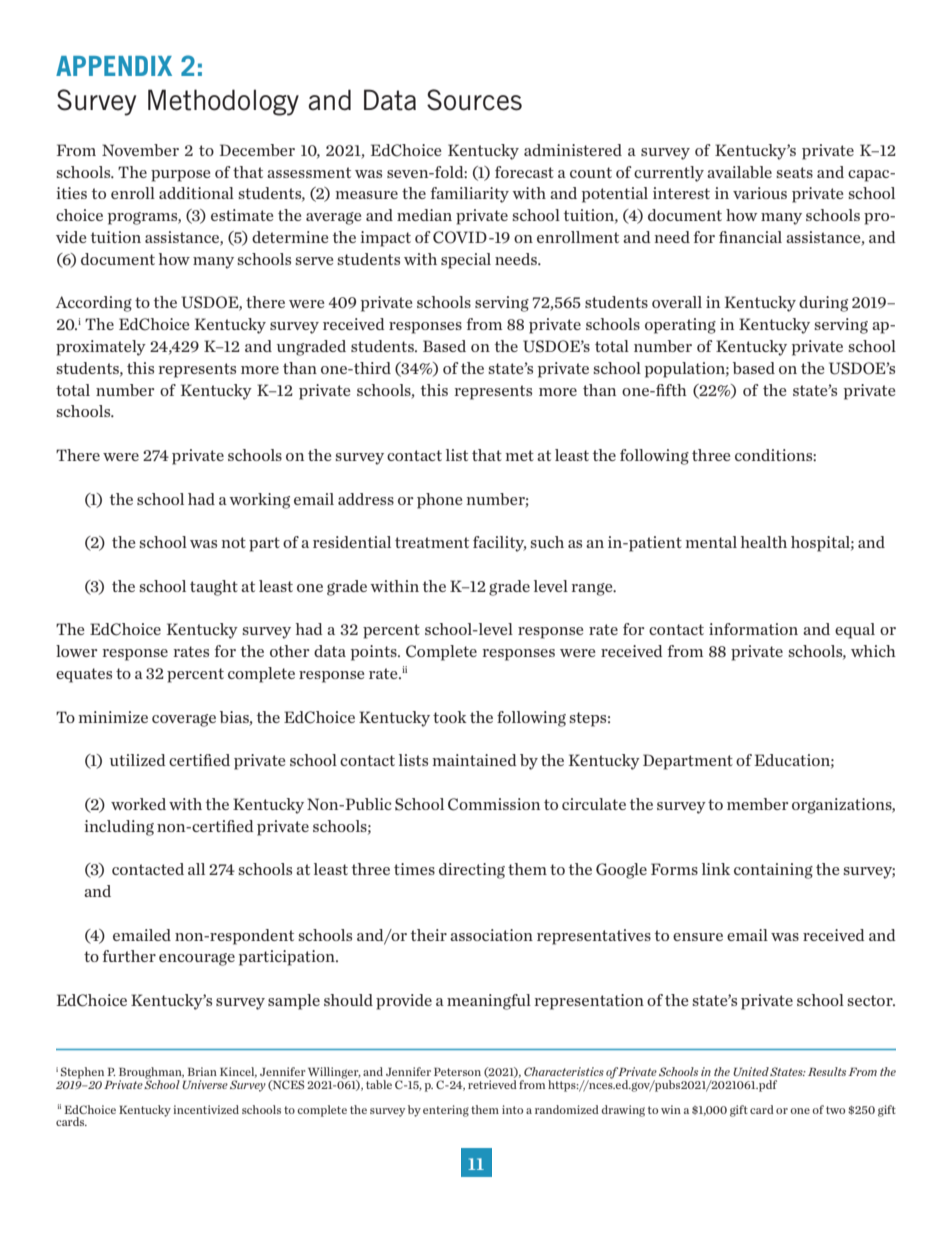 This screenshot has width=952, height=1233. Describe the element at coordinates (751, 1071) in the screenshot. I see `United` at that location.
